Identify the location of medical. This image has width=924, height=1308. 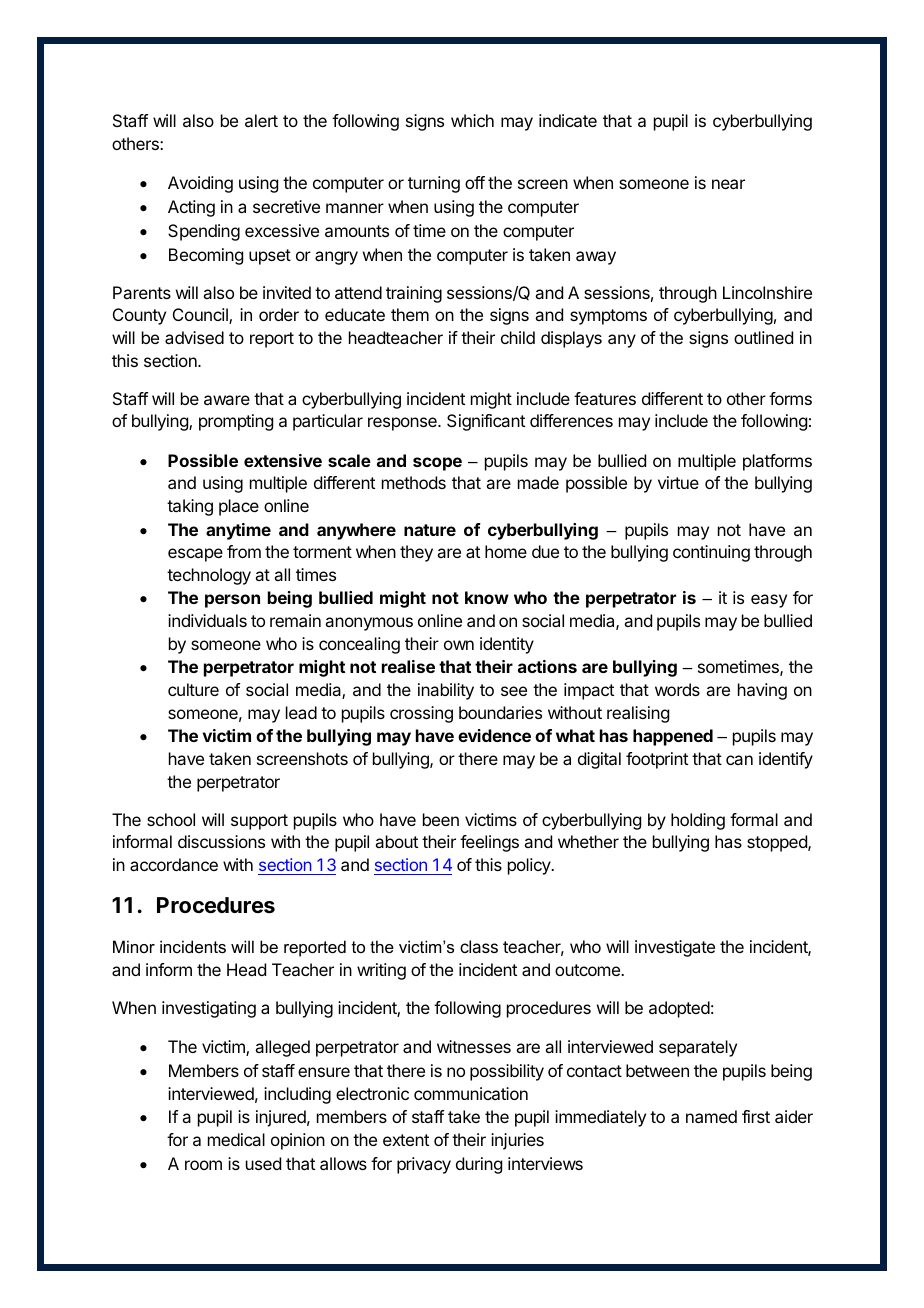
(236, 1139).
